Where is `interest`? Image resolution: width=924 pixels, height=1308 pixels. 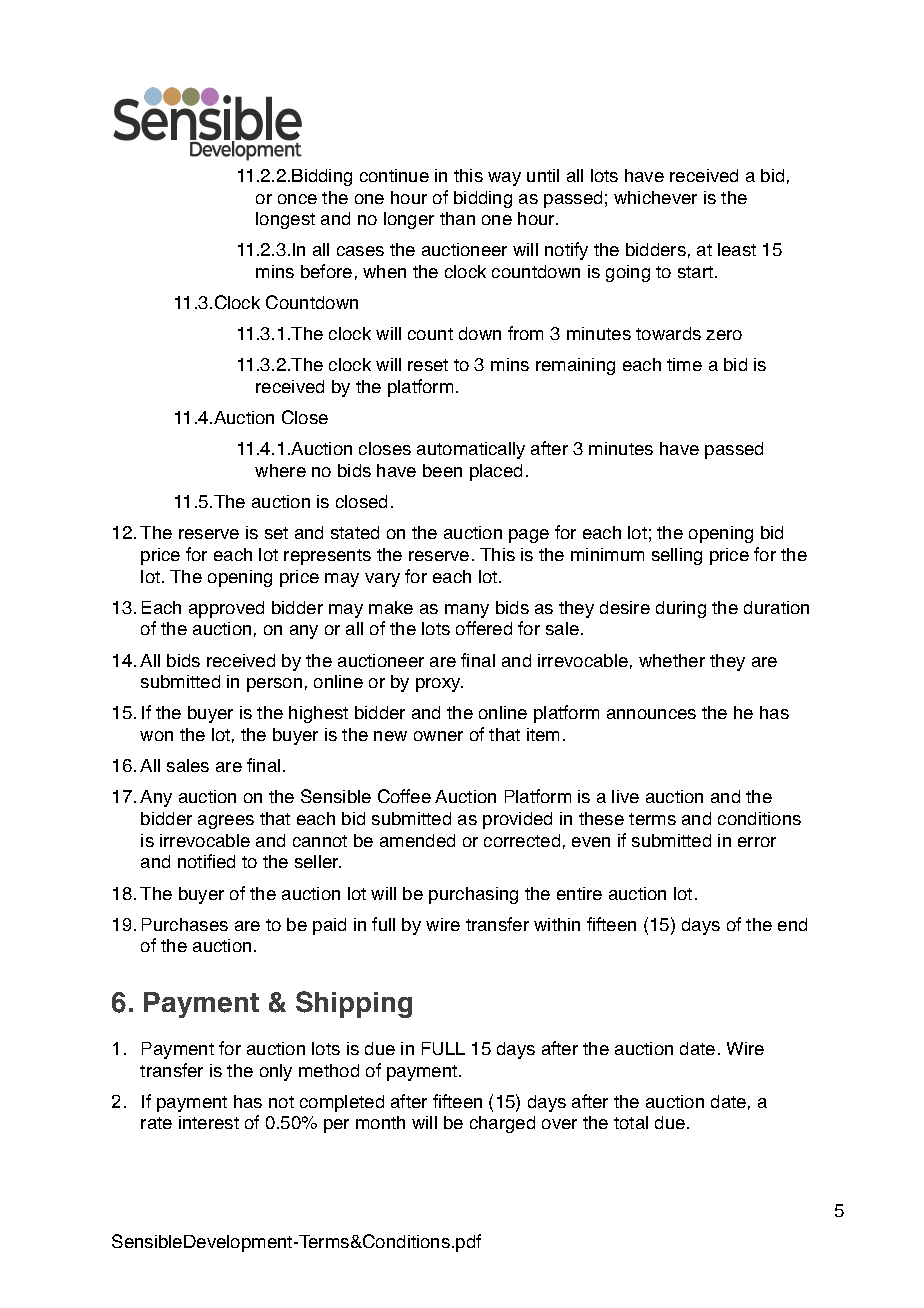
interest is located at coordinates (209, 1122).
